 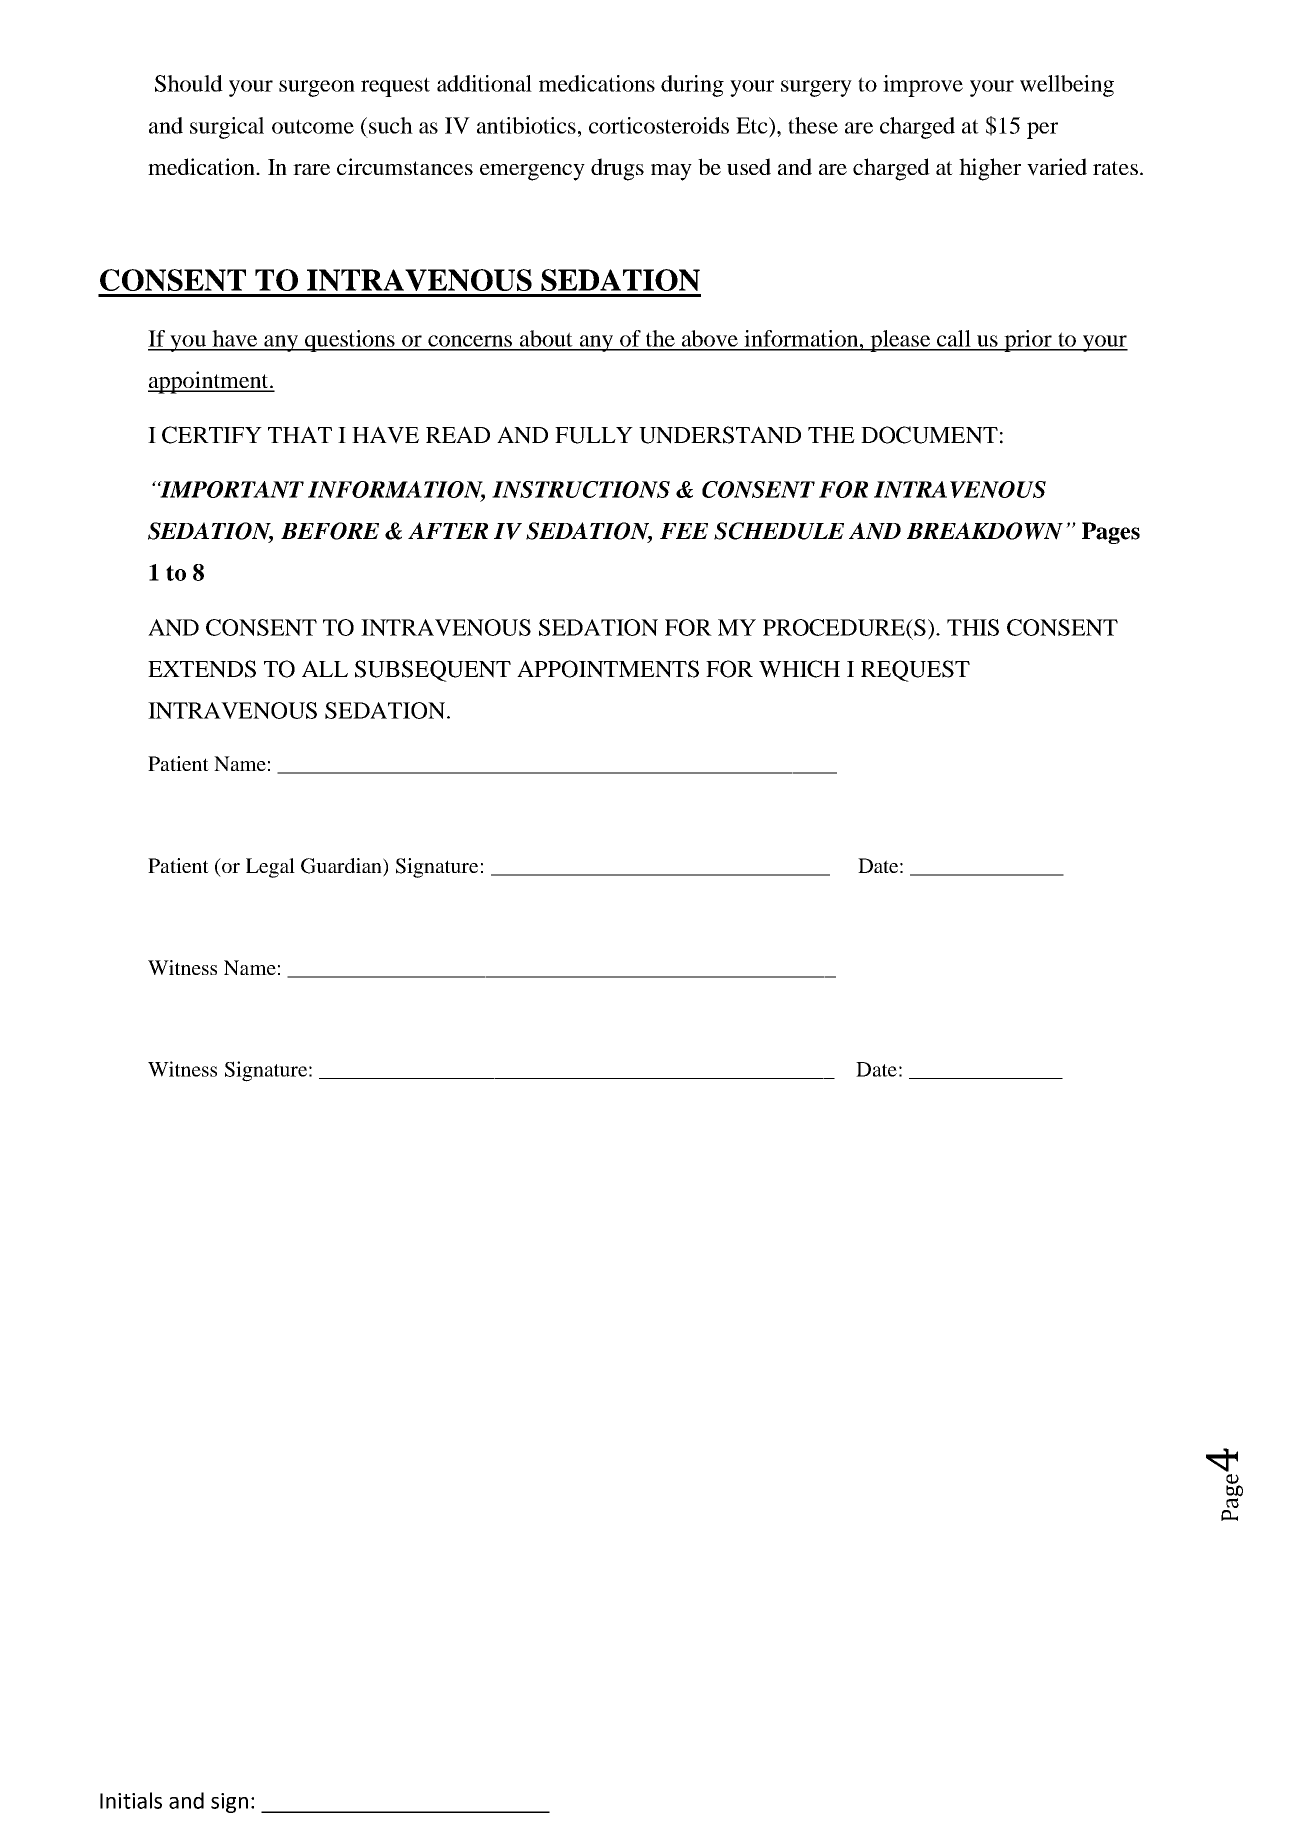 What do you see at coordinates (990, 169) in the image?
I see `higher` at bounding box center [990, 169].
